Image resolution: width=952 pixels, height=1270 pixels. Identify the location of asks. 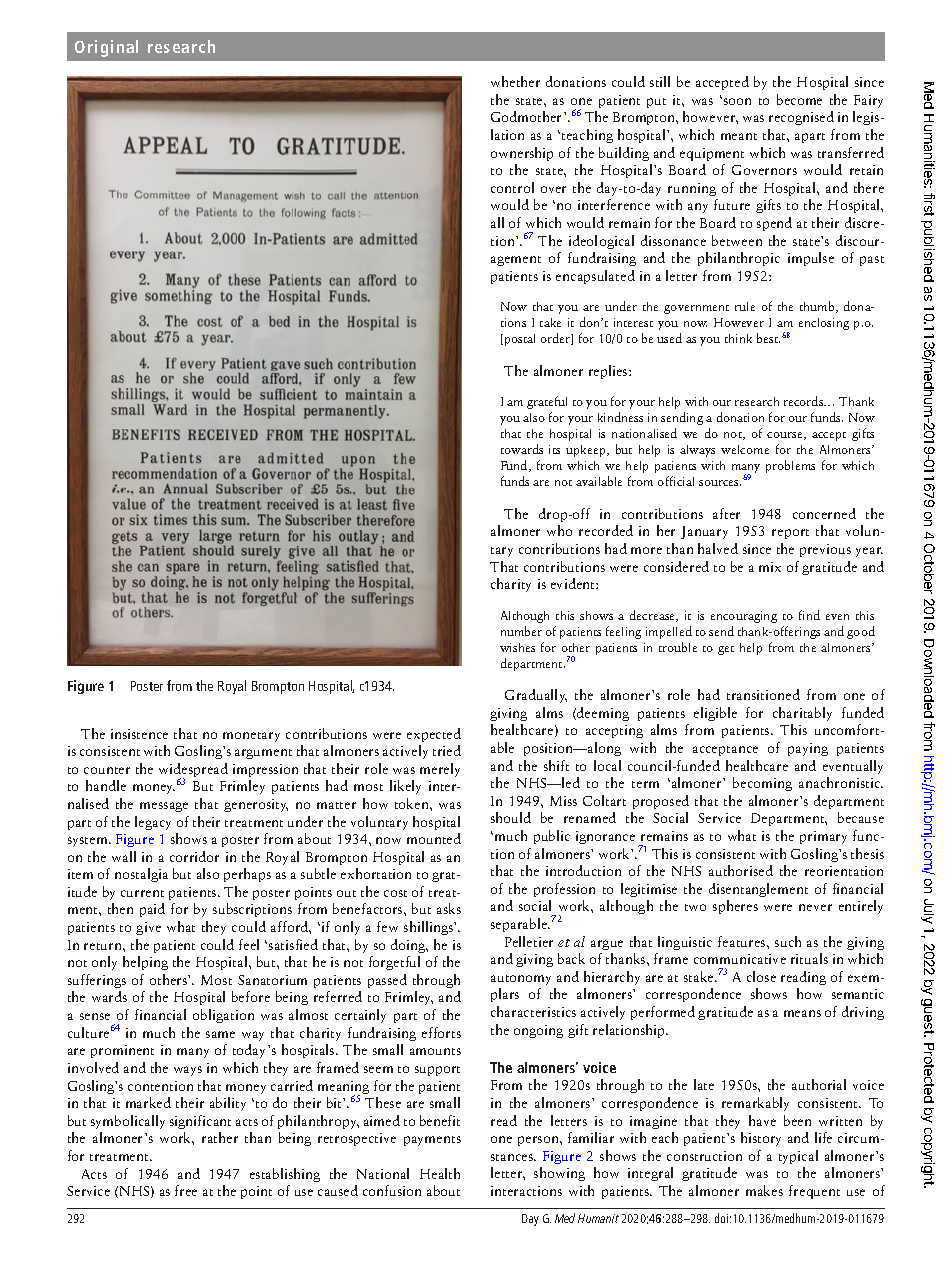
(449, 908).
